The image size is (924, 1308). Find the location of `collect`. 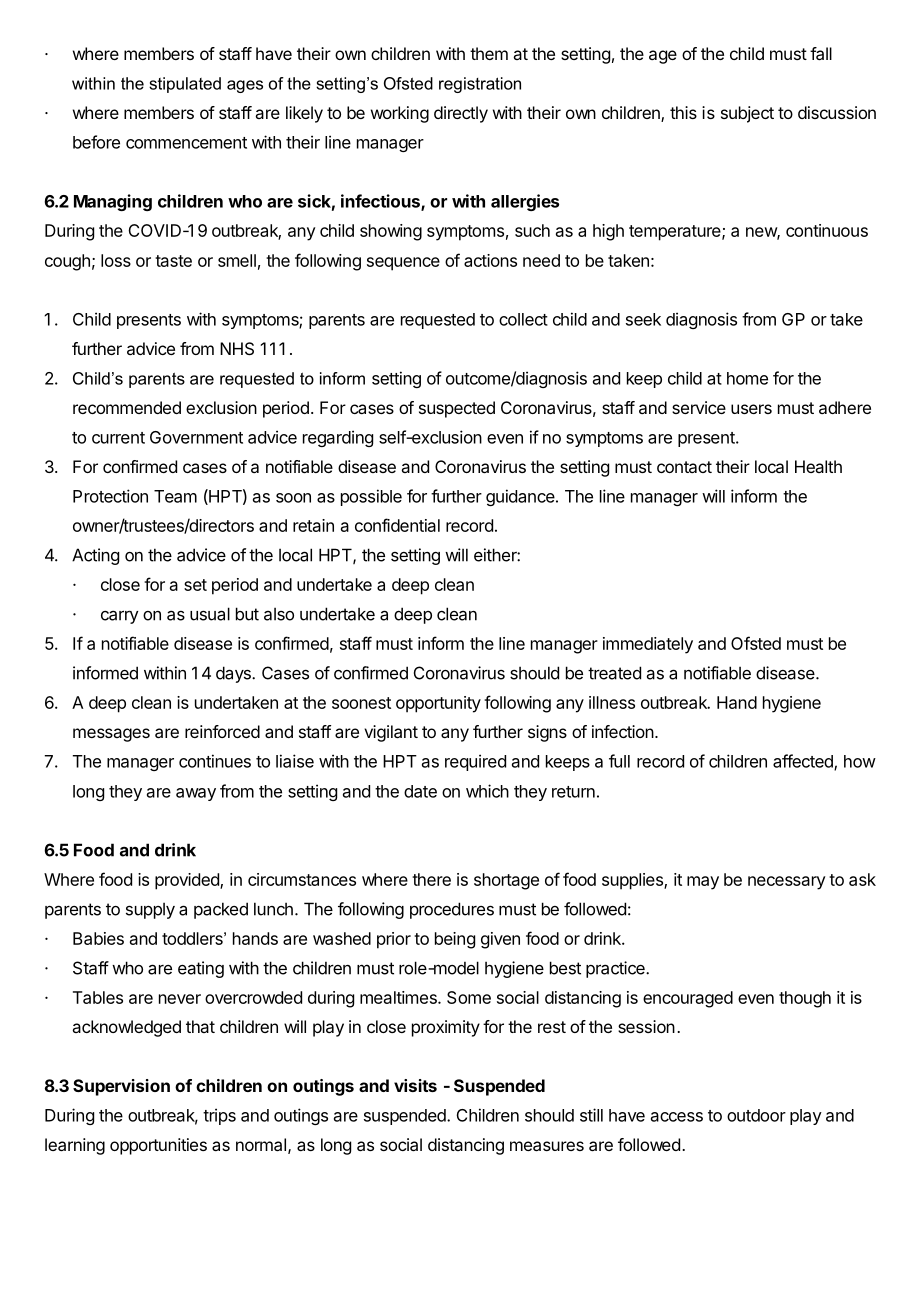

collect is located at coordinates (523, 319).
